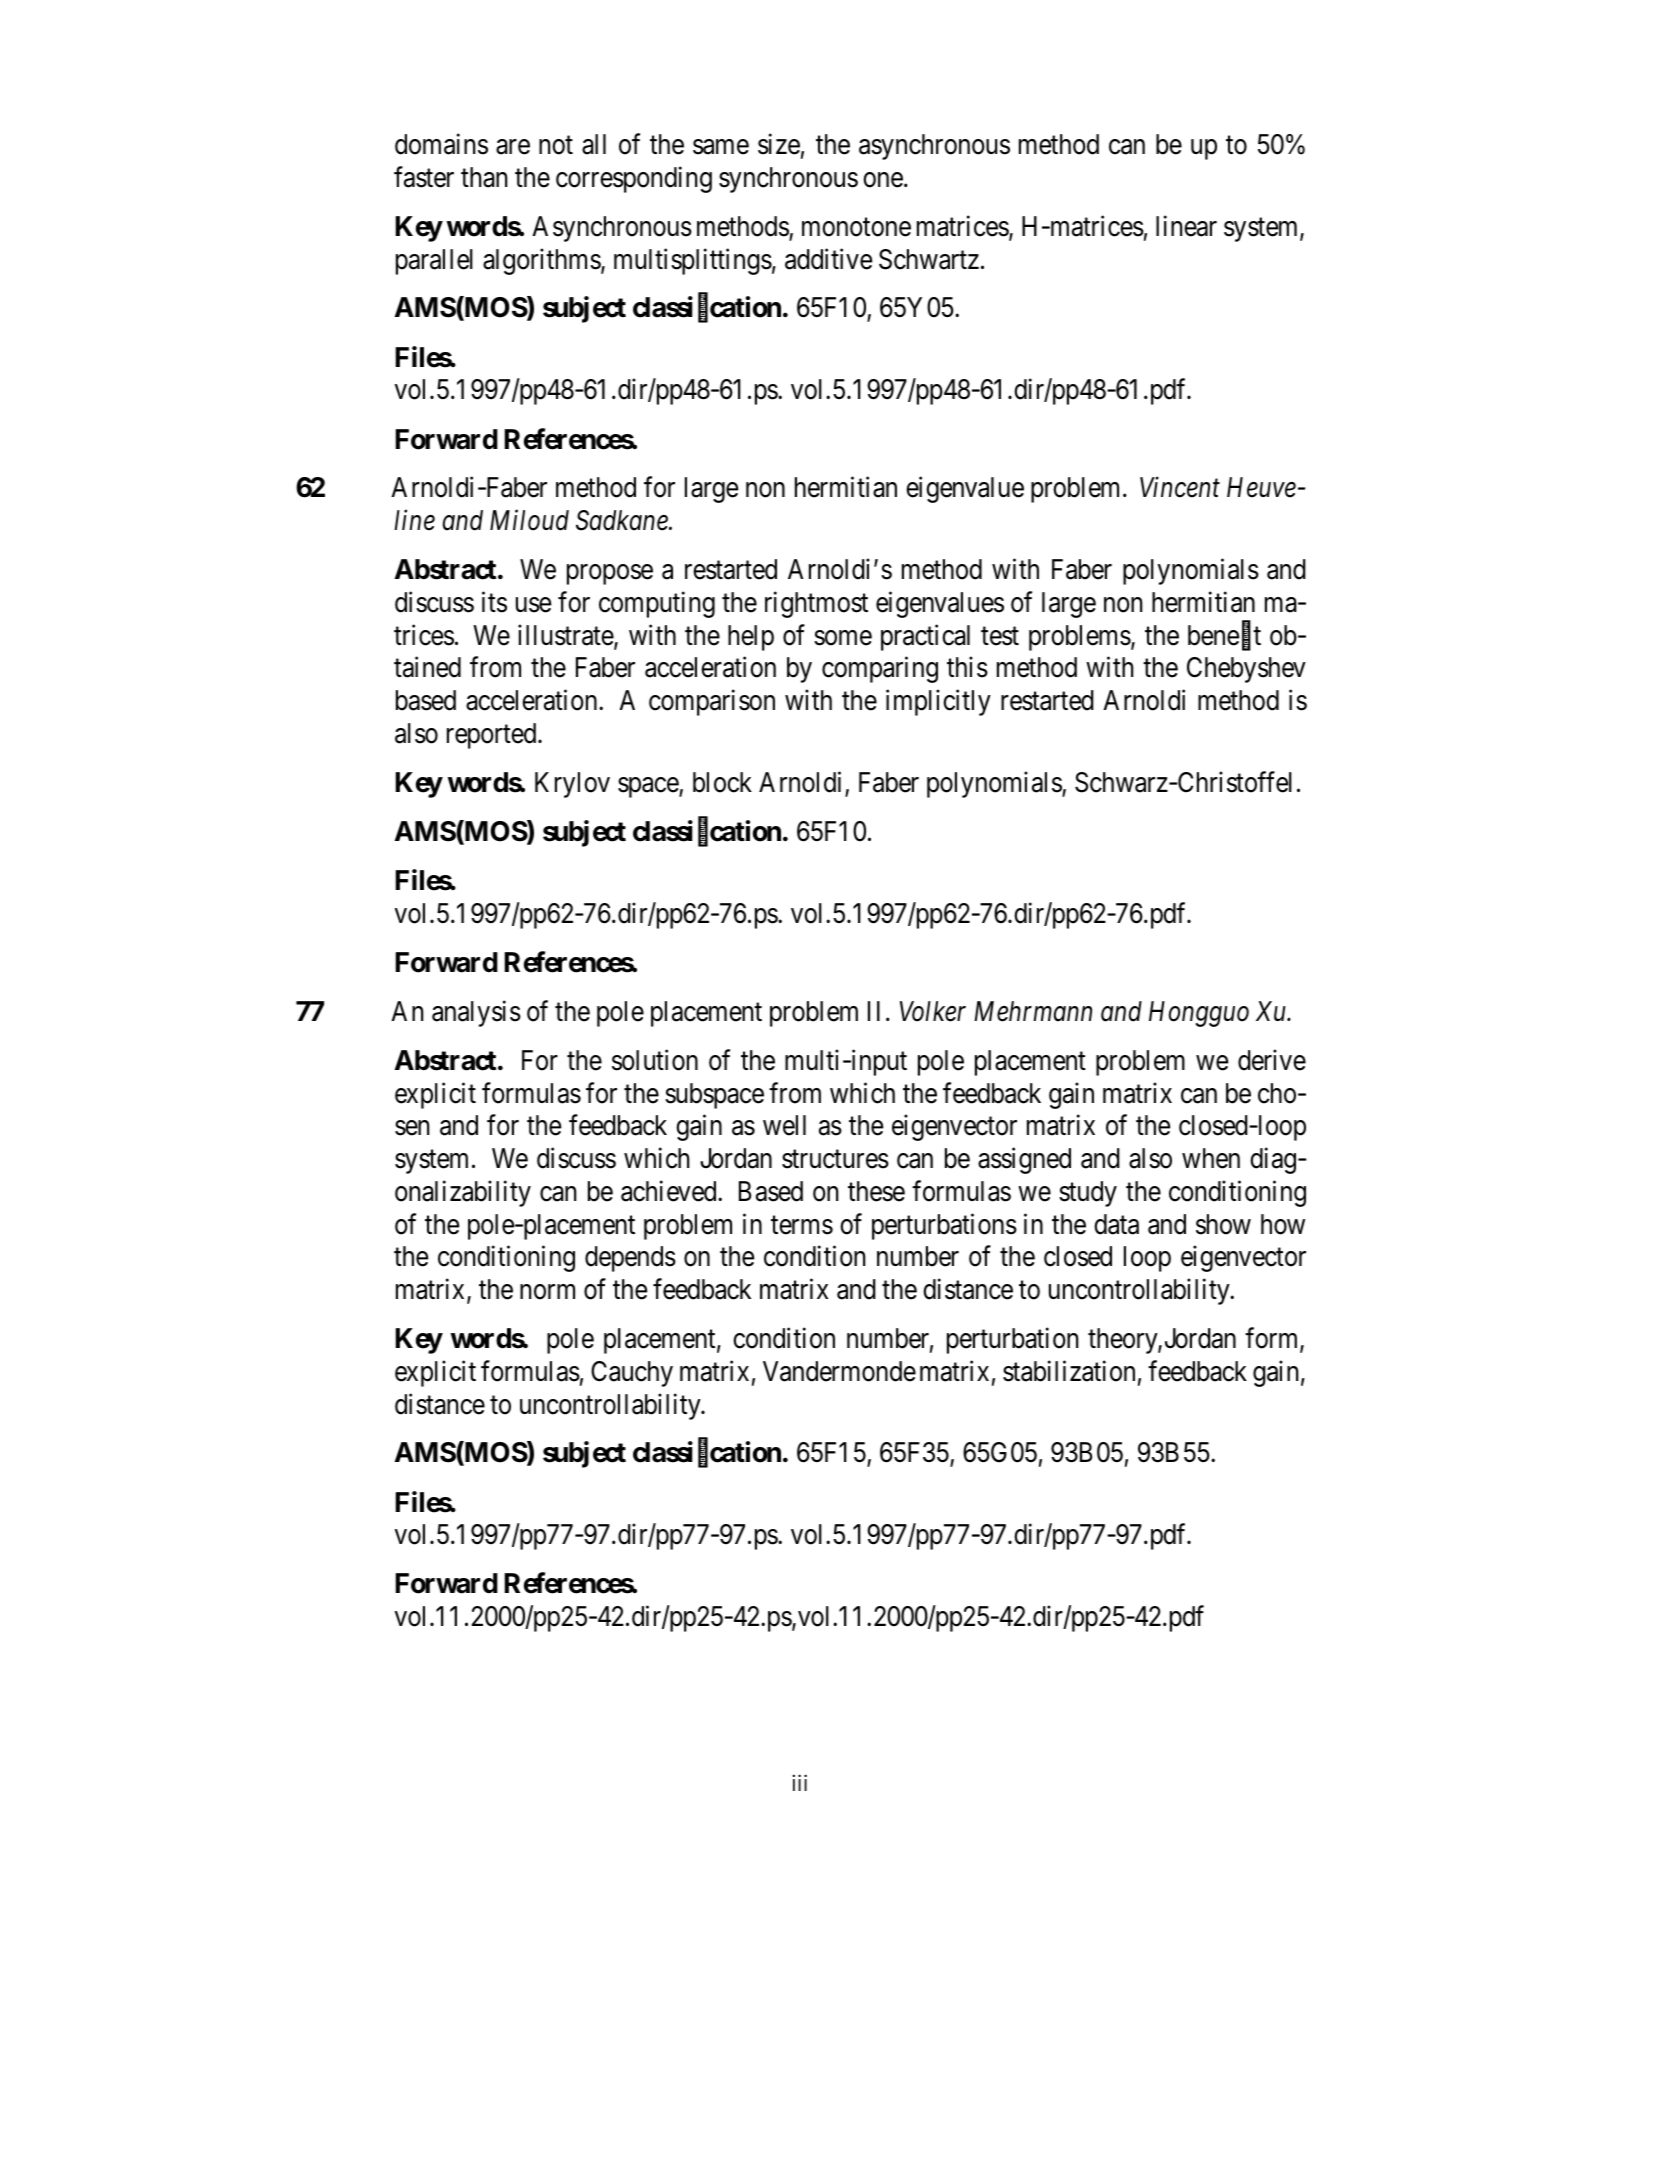 The image size is (1675, 2167). What do you see at coordinates (484, 177) in the screenshot?
I see `than` at bounding box center [484, 177].
